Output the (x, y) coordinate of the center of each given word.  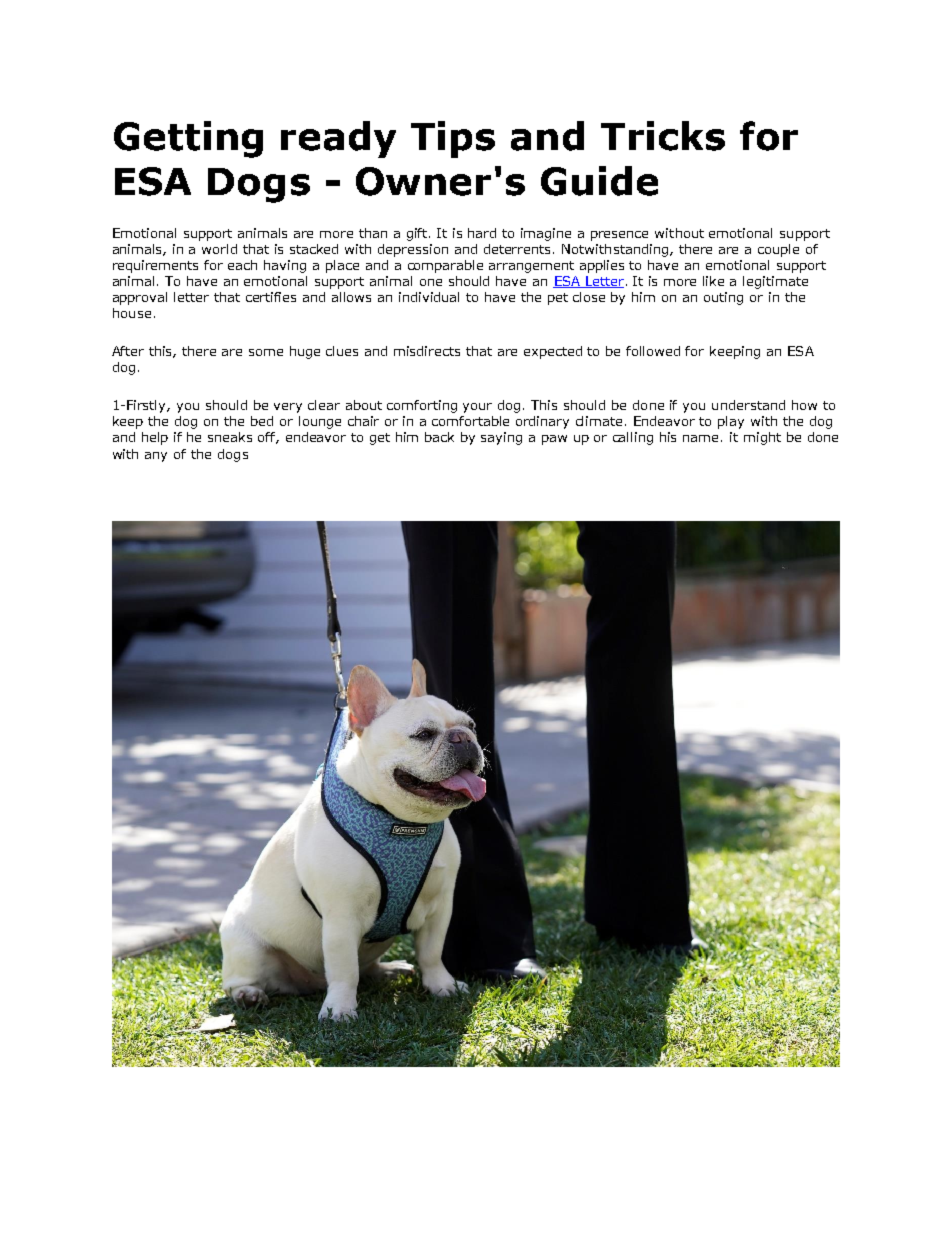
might (762, 438)
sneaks (230, 437)
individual (429, 297)
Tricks (663, 136)
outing (723, 298)
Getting (188, 139)
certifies (271, 297)
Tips (453, 139)
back (439, 437)
